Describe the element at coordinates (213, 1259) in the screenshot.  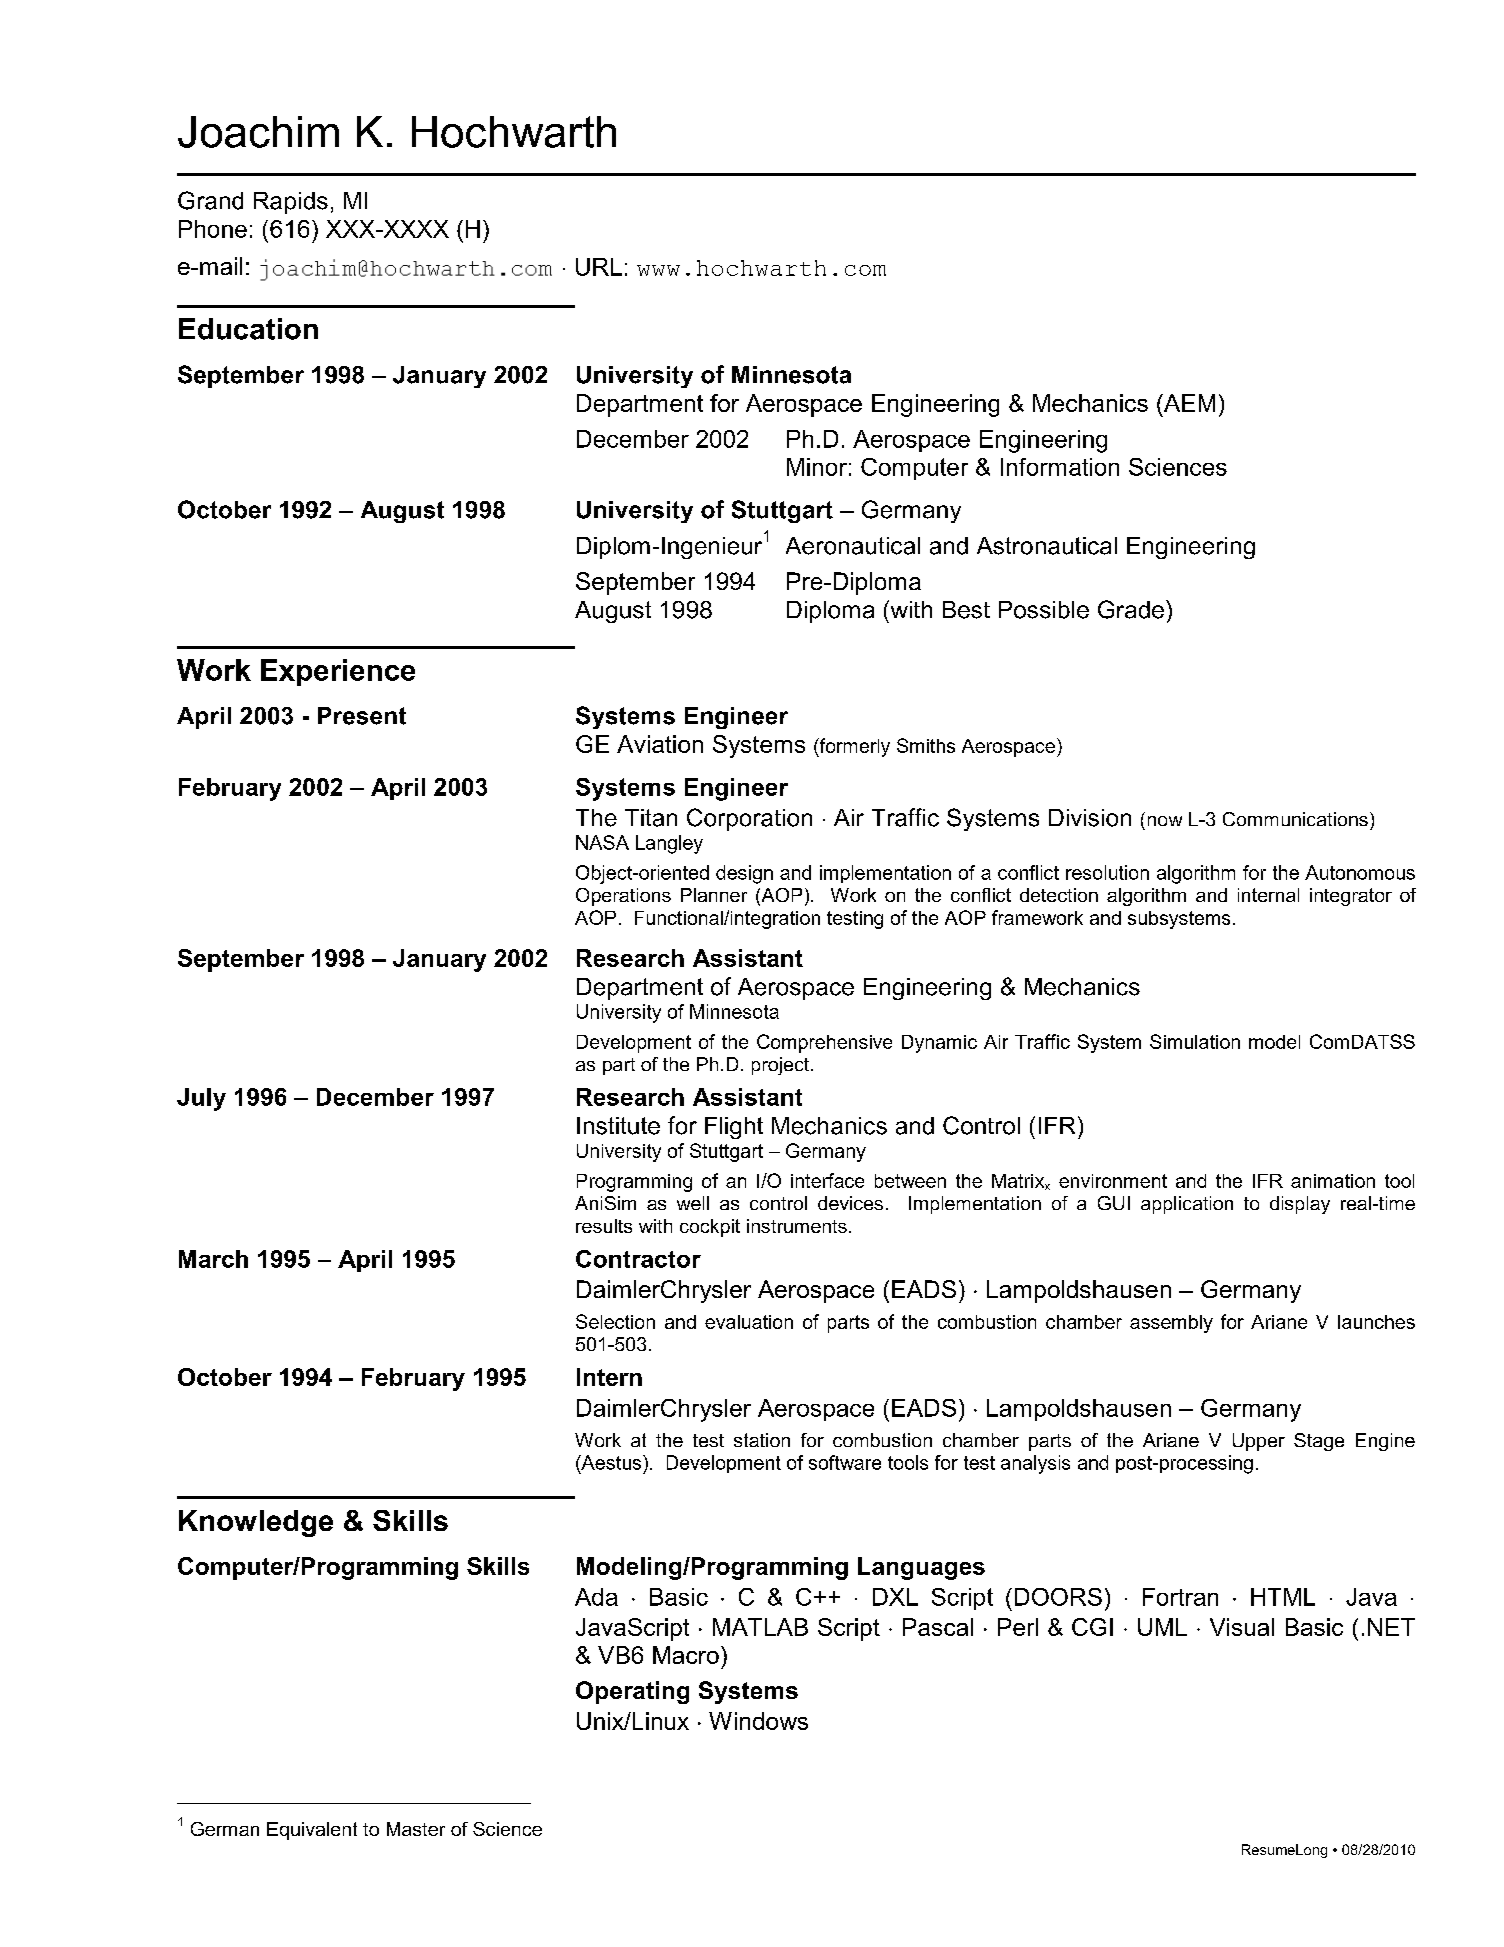
I see `March` at that location.
